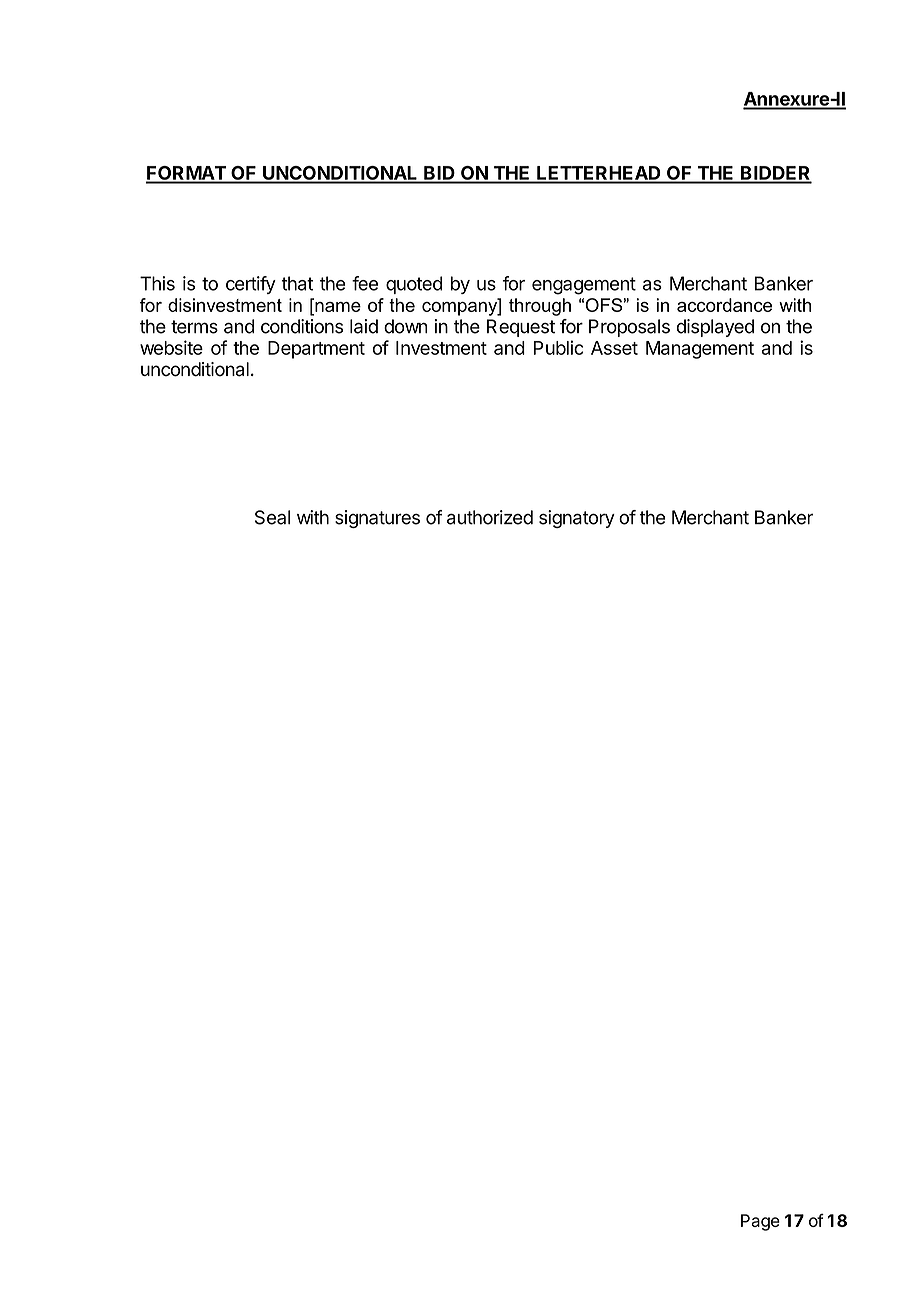 This document has height=1308, width=924. Describe the element at coordinates (490, 517) in the document. I see `authorized` at that location.
